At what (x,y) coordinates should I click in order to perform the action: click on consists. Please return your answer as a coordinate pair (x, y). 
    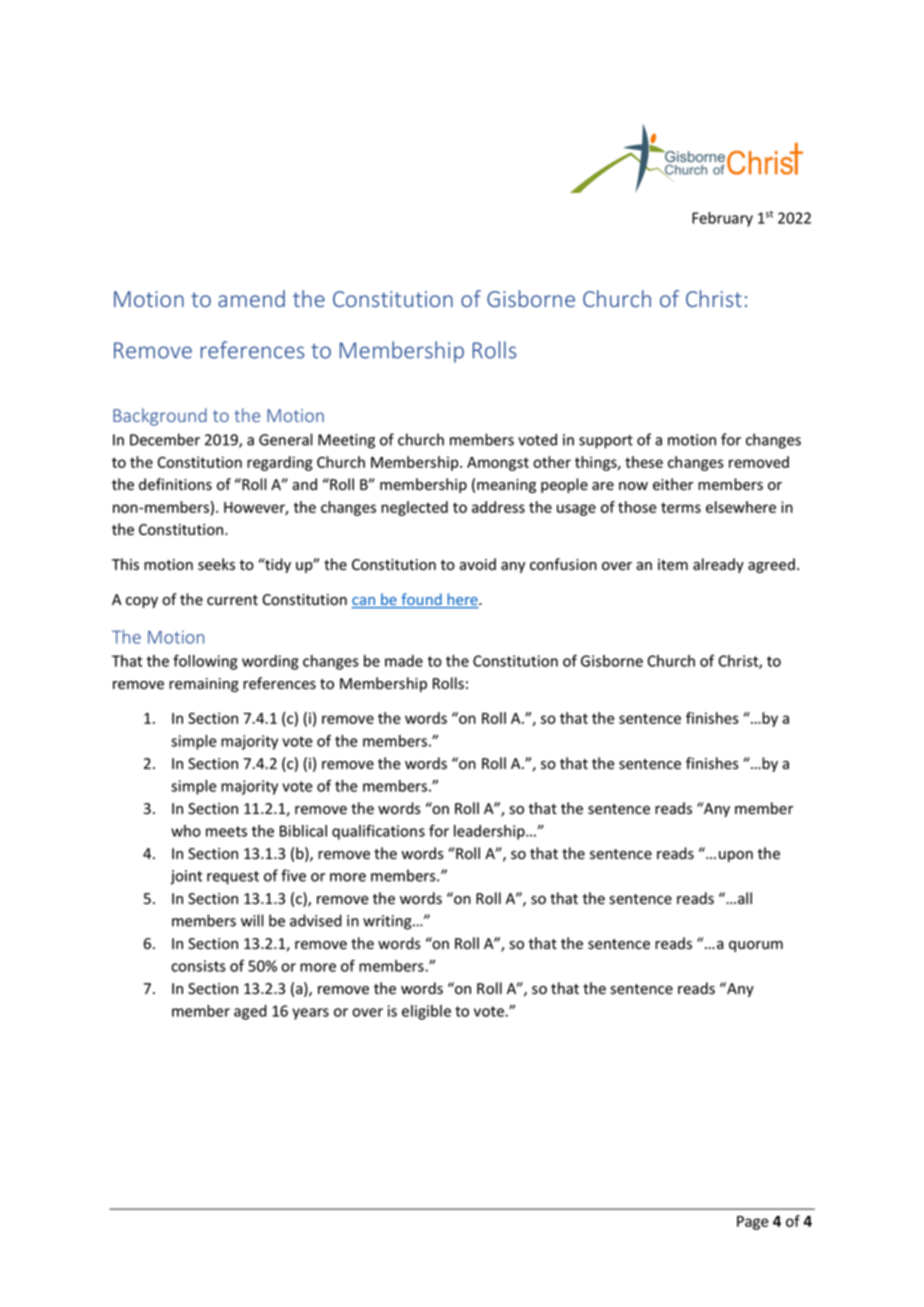
    Looking at the image, I should click on (198, 966).
